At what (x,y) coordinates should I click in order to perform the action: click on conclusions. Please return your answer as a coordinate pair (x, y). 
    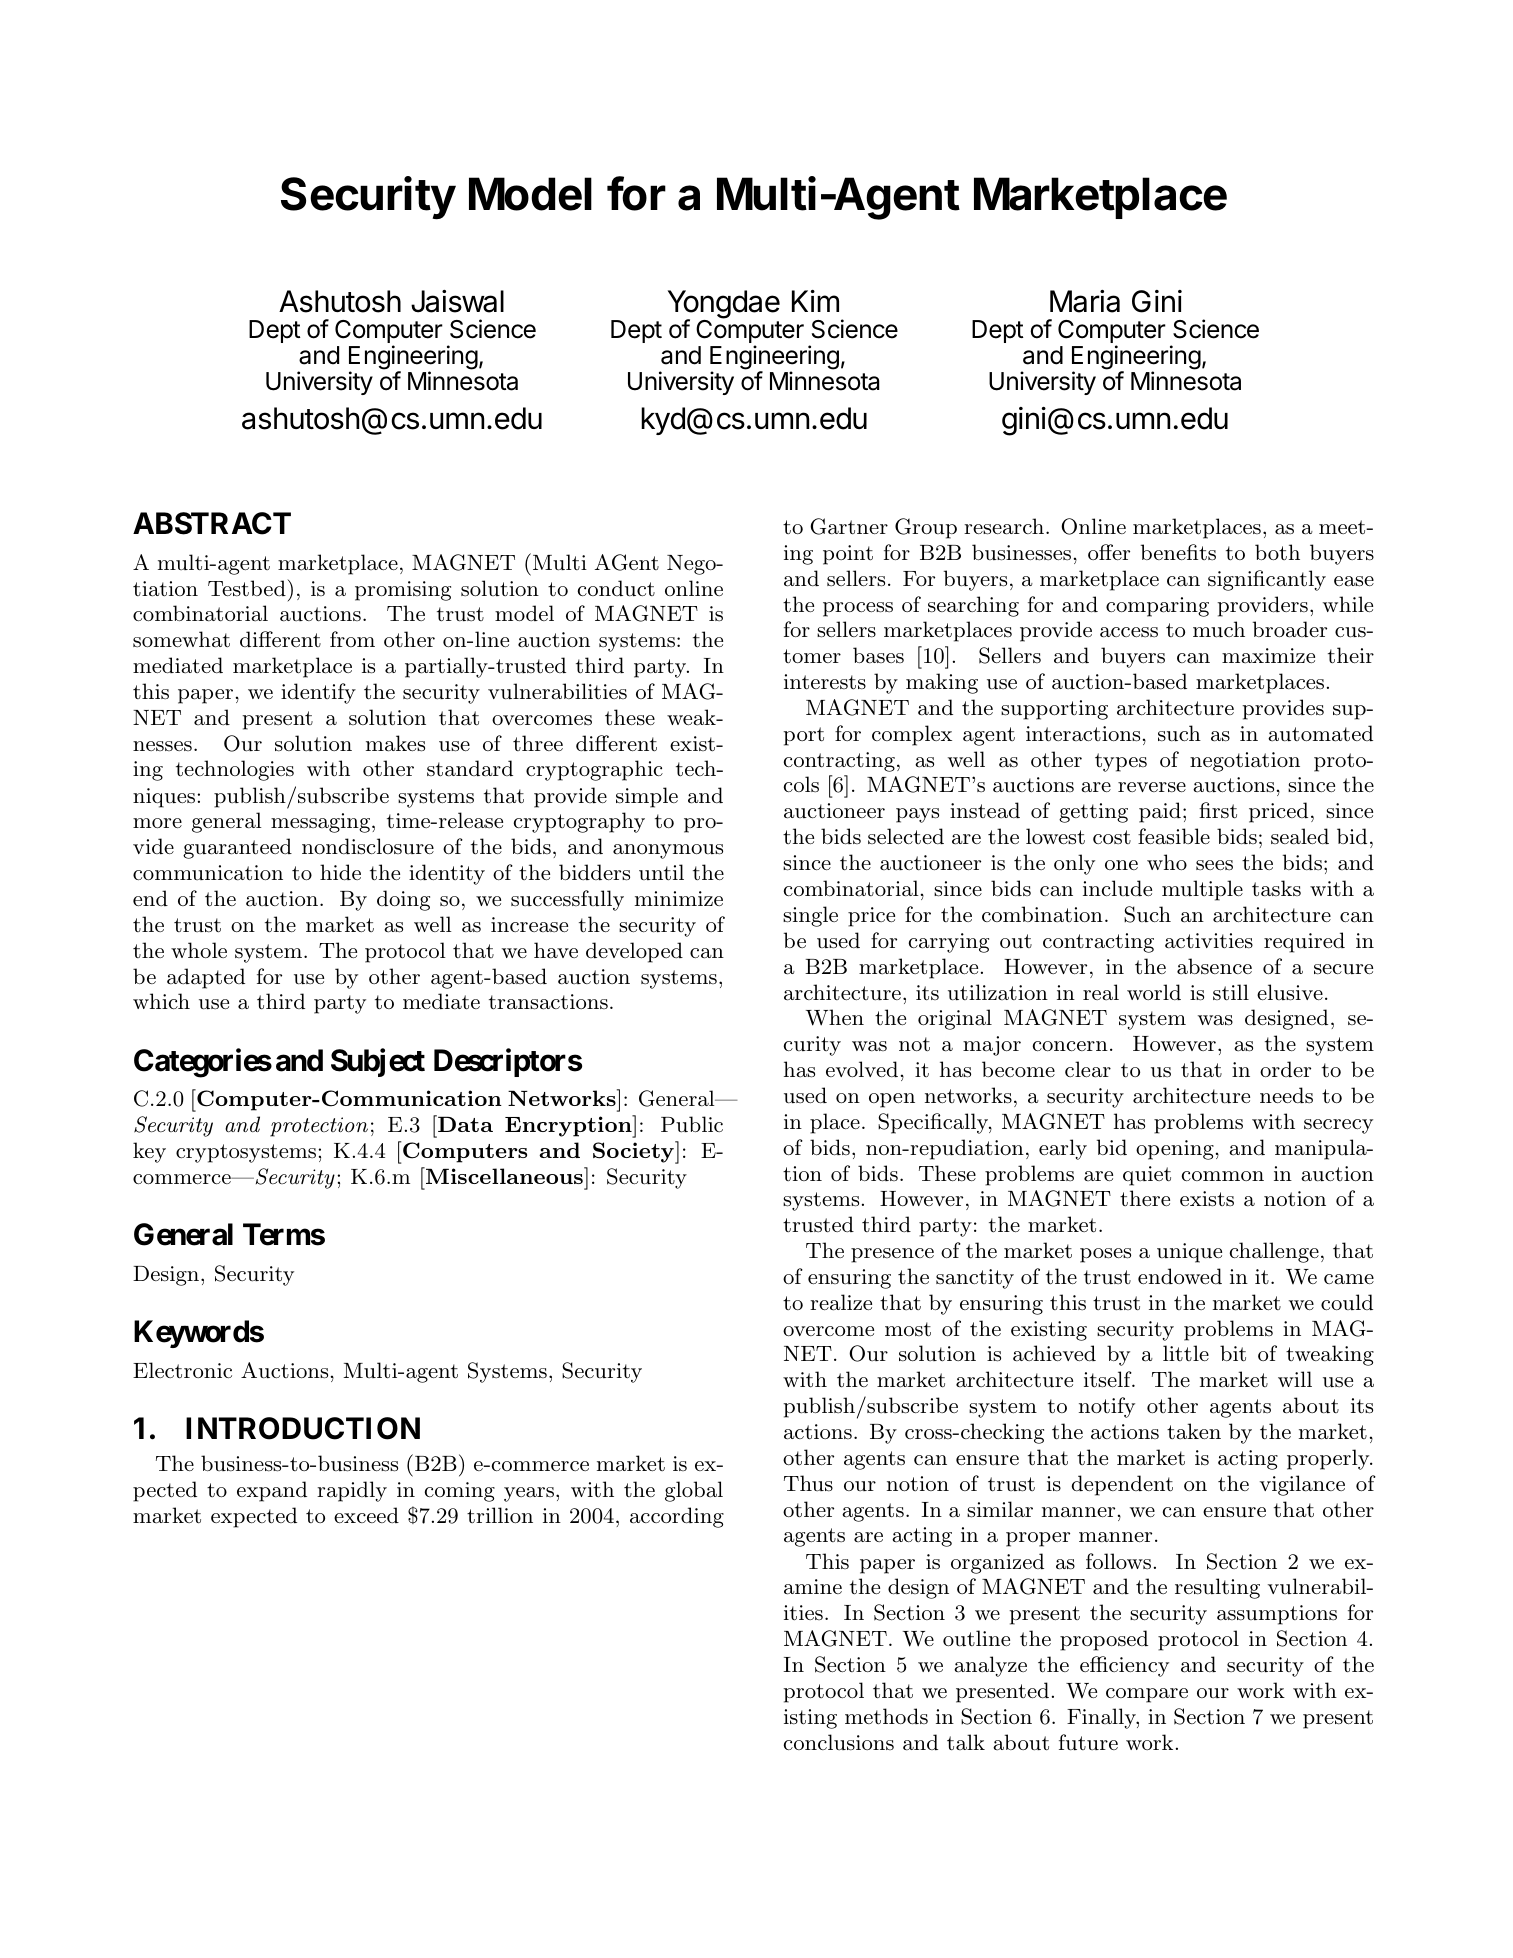
    Looking at the image, I should click on (839, 1742).
